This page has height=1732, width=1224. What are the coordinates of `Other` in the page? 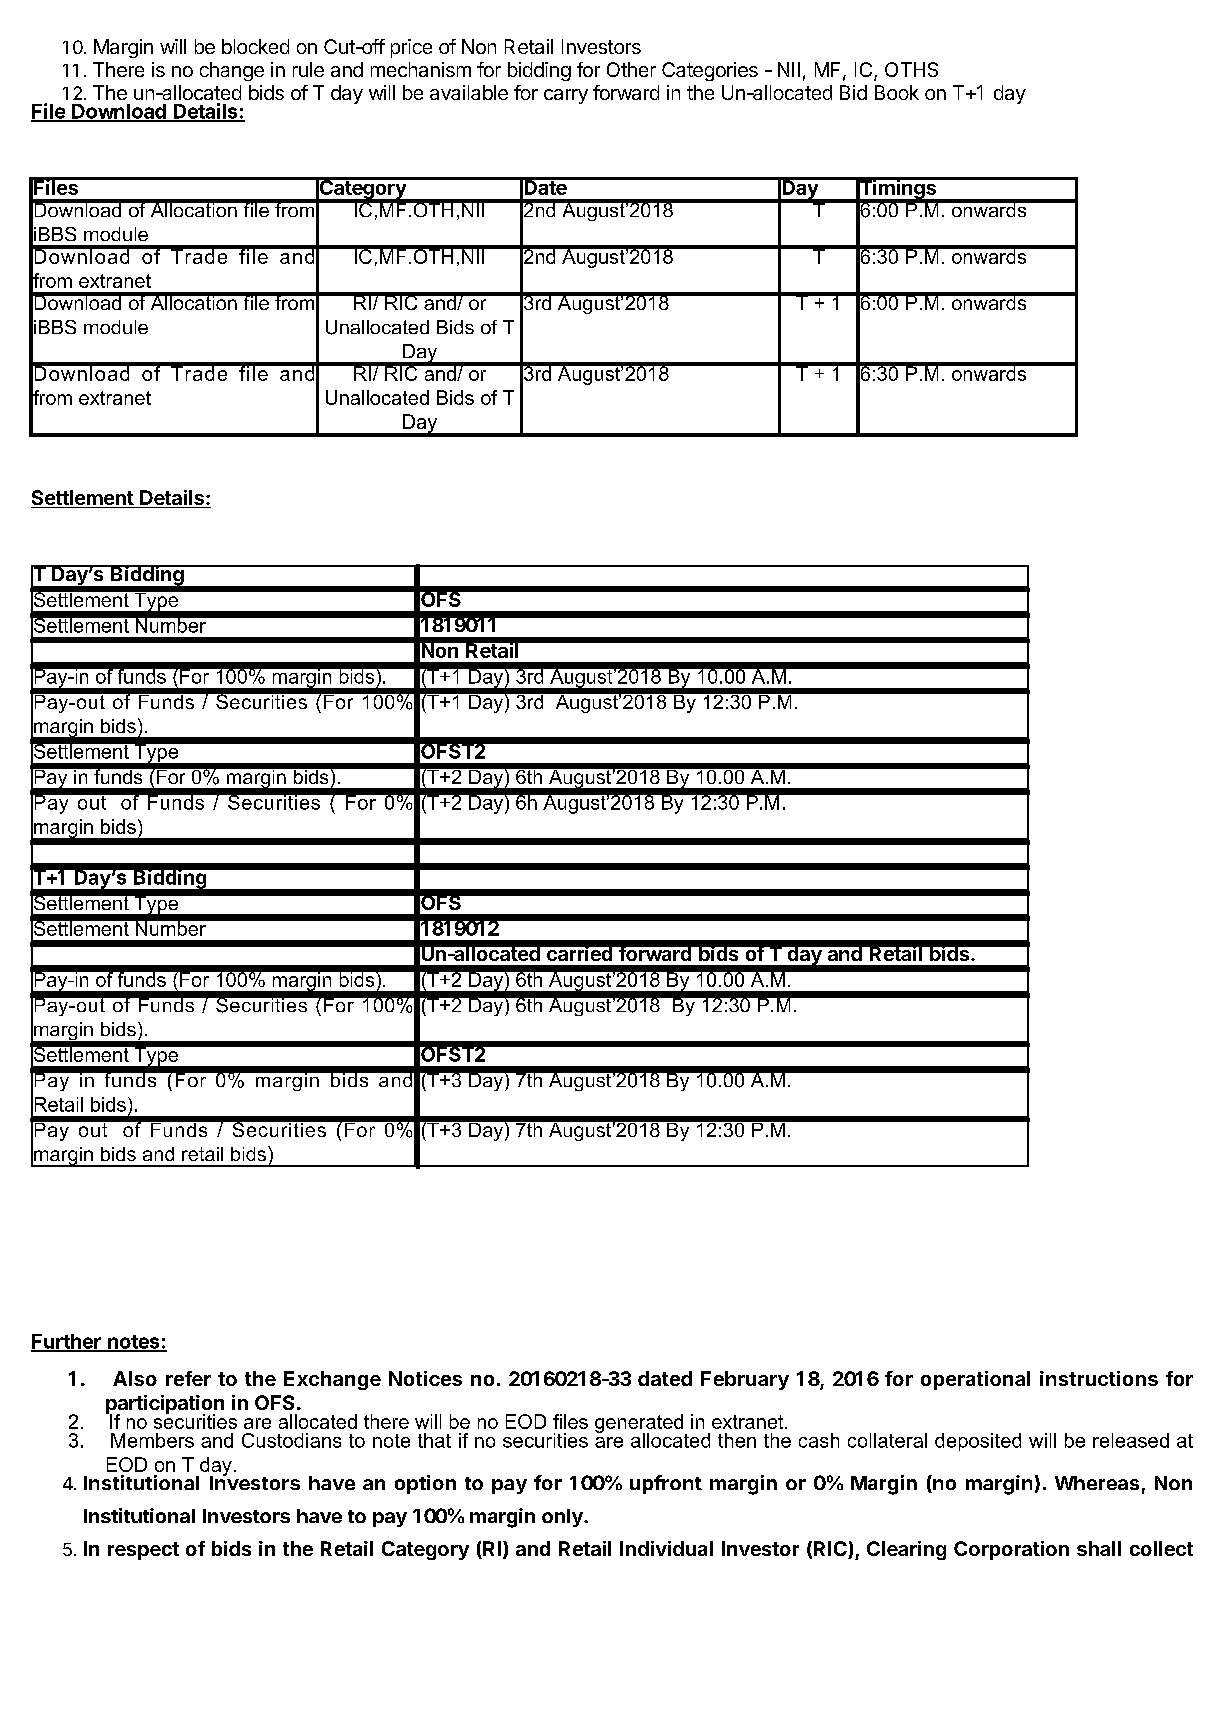 It's located at (631, 69).
